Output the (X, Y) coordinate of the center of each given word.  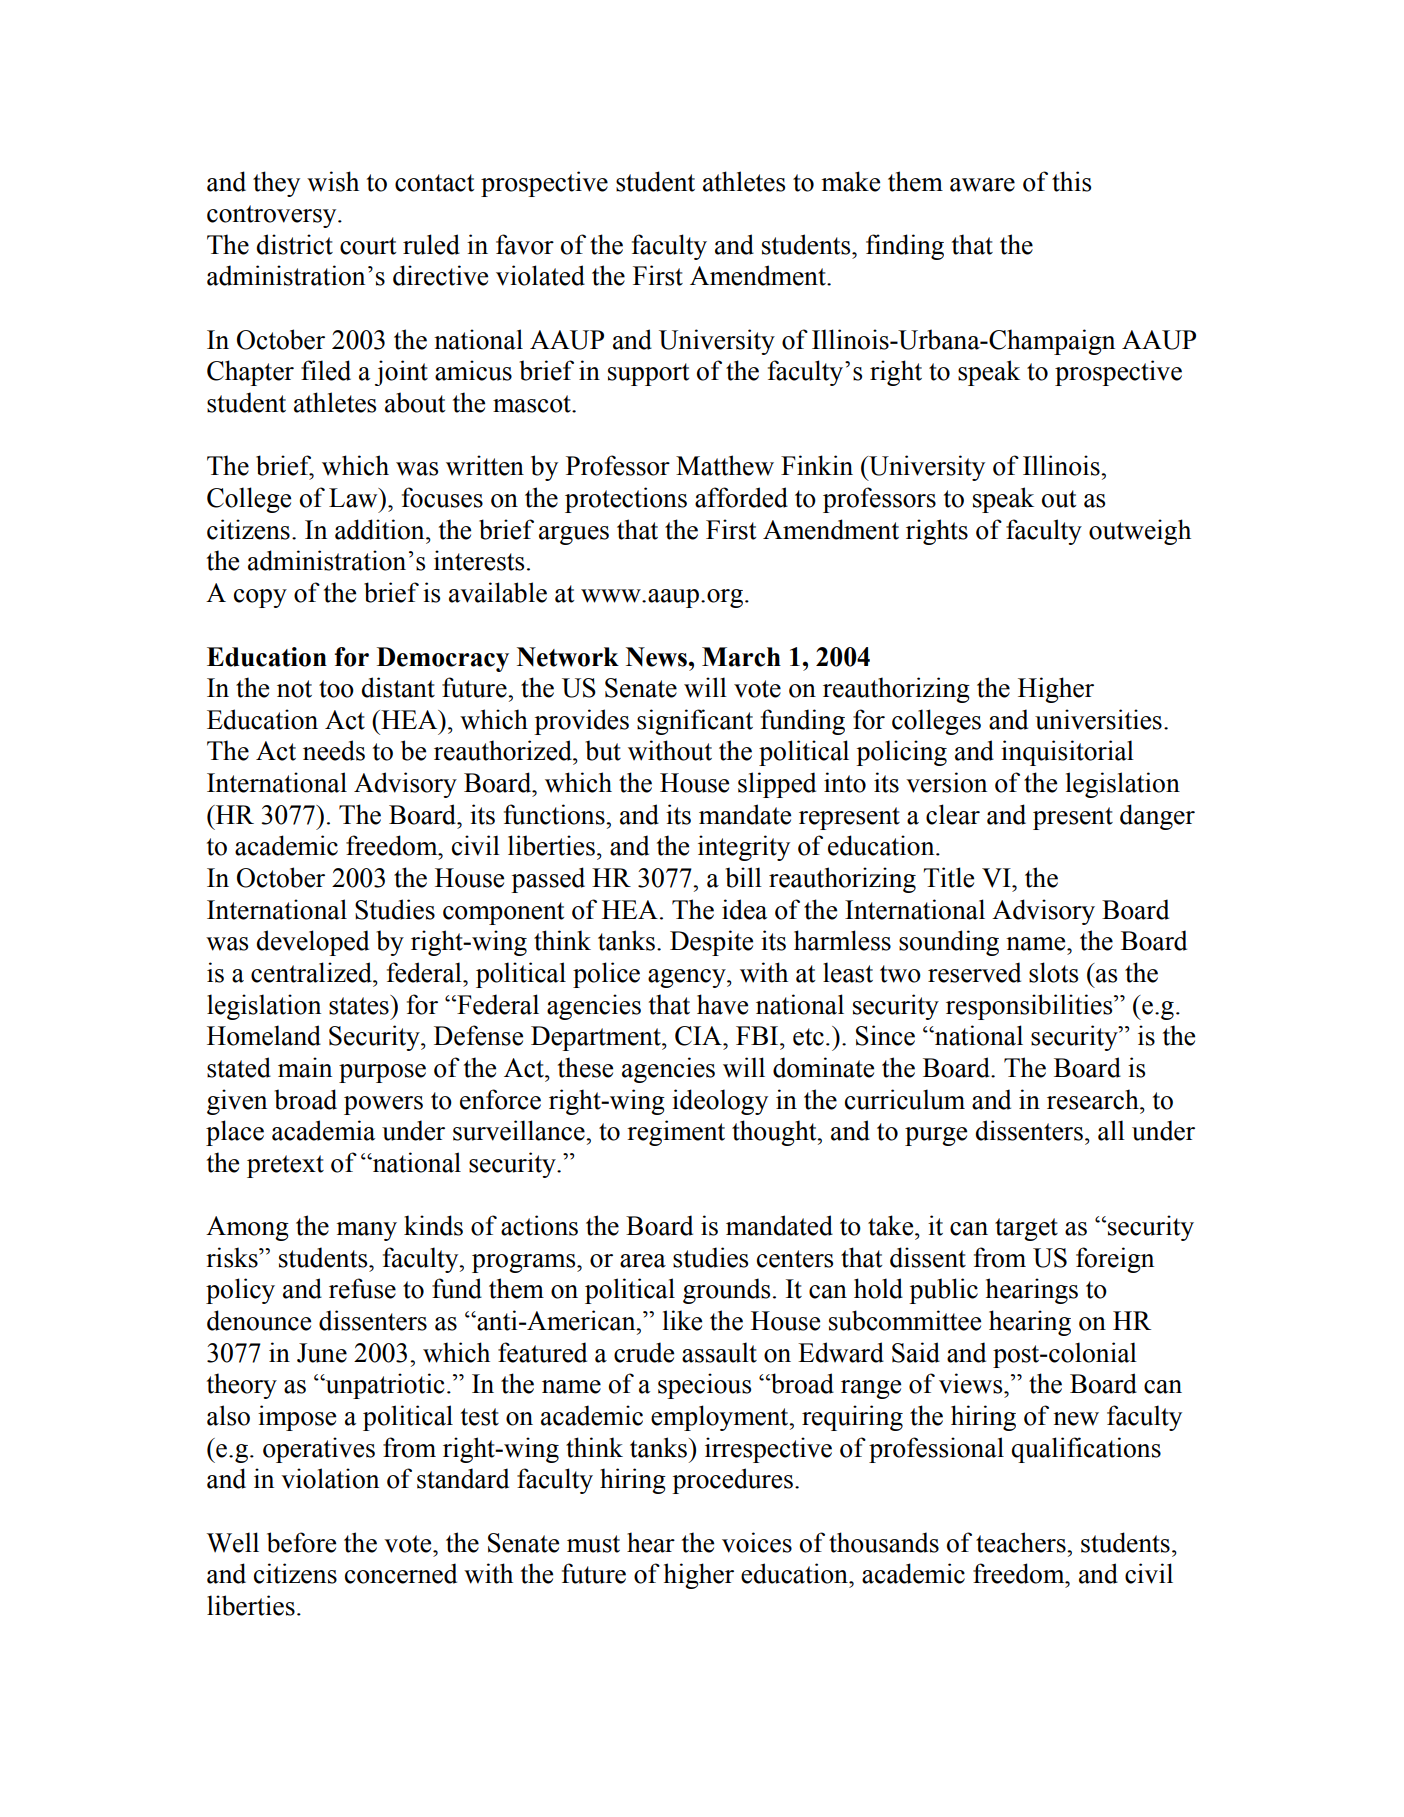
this (1071, 181)
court (368, 246)
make (850, 181)
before (301, 1542)
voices (757, 1542)
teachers (1022, 1542)
